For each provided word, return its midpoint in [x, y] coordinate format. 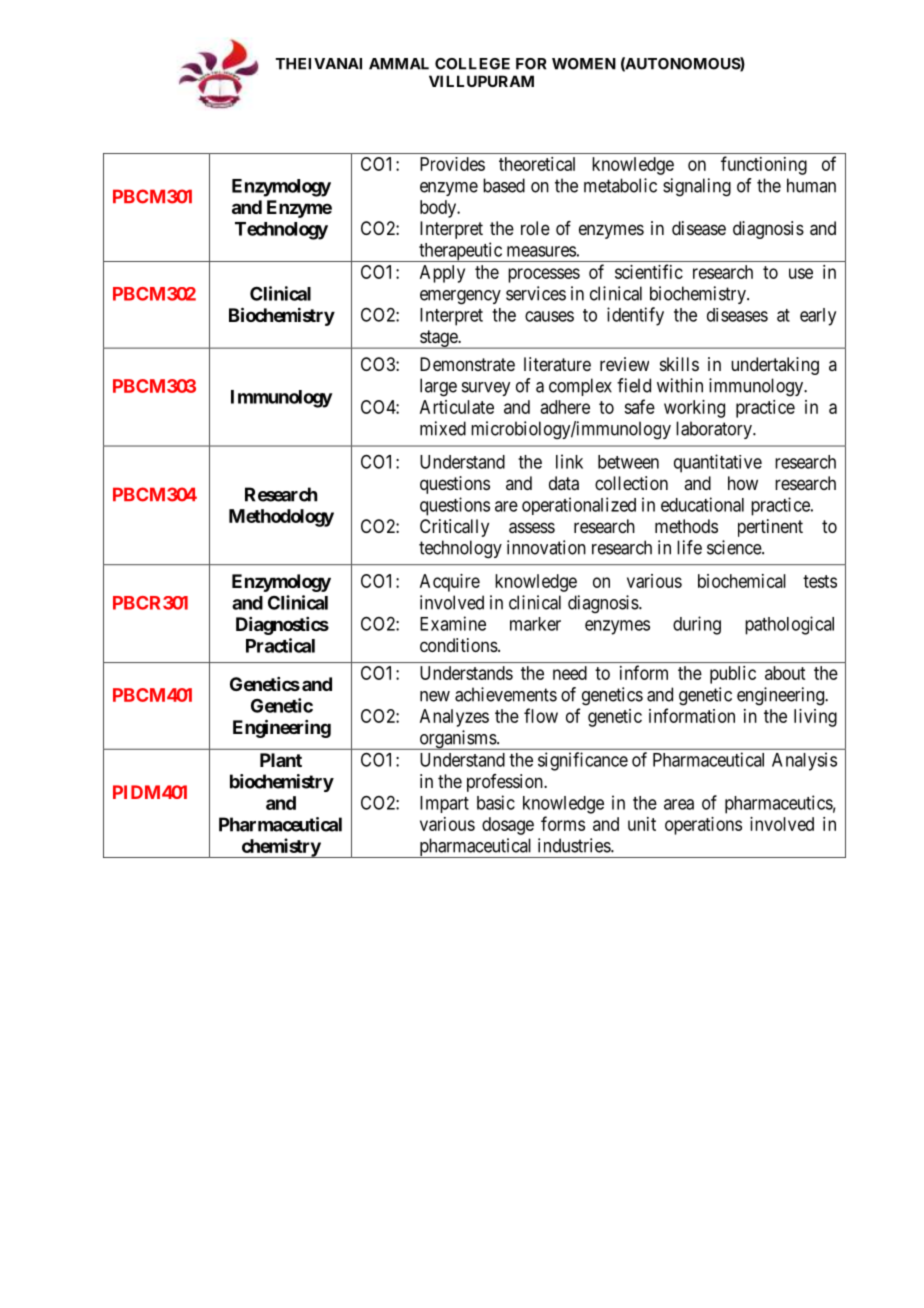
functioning [764, 165]
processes [544, 275]
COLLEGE [472, 64]
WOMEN [584, 64]
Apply [442, 274]
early [818, 317]
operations [703, 826]
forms [563, 823]
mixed [443, 428]
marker [535, 624]
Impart [444, 804]
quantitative [718, 463]
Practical [280, 645]
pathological [789, 625]
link [569, 461]
